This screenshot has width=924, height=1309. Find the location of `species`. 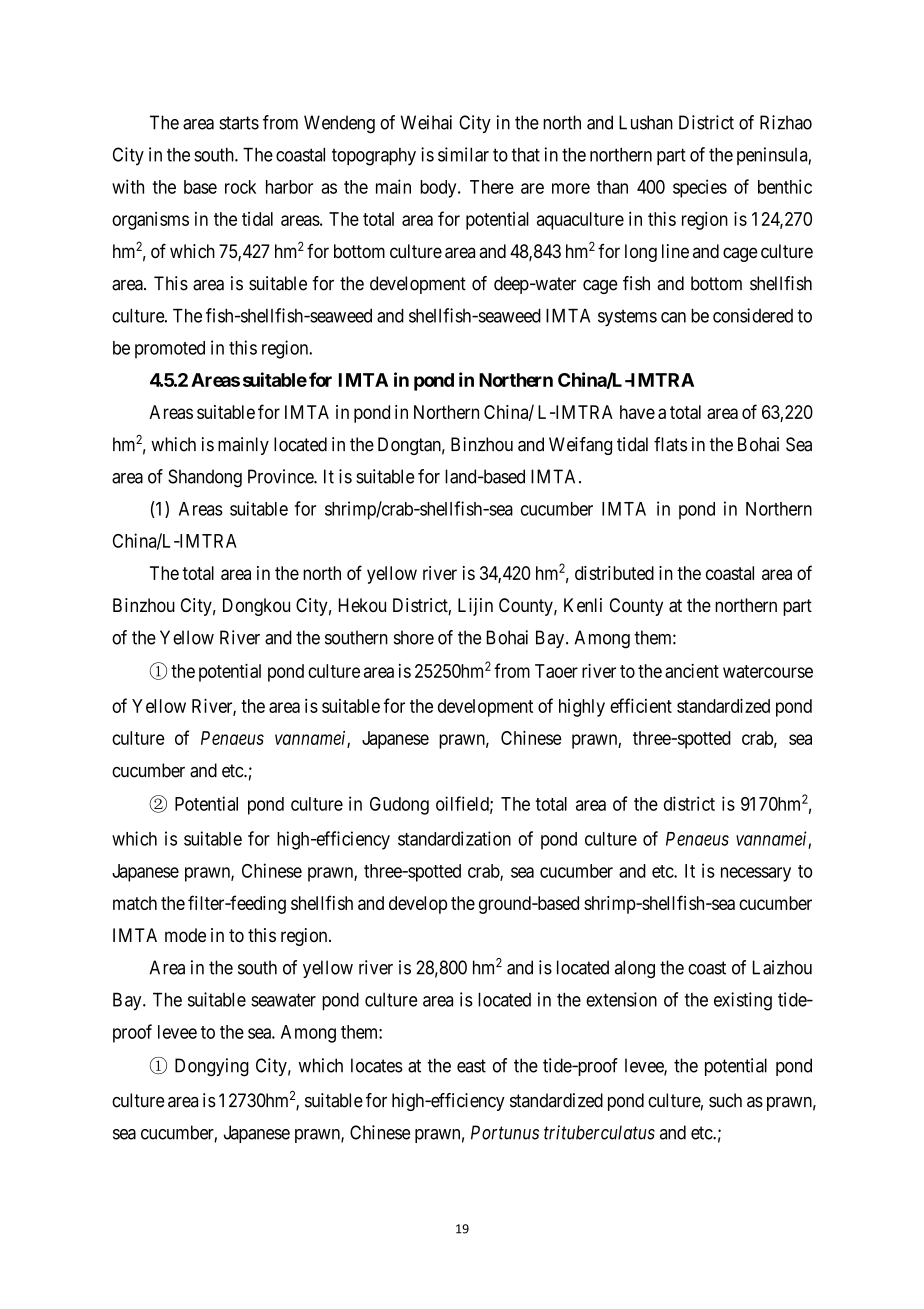

species is located at coordinates (700, 188).
